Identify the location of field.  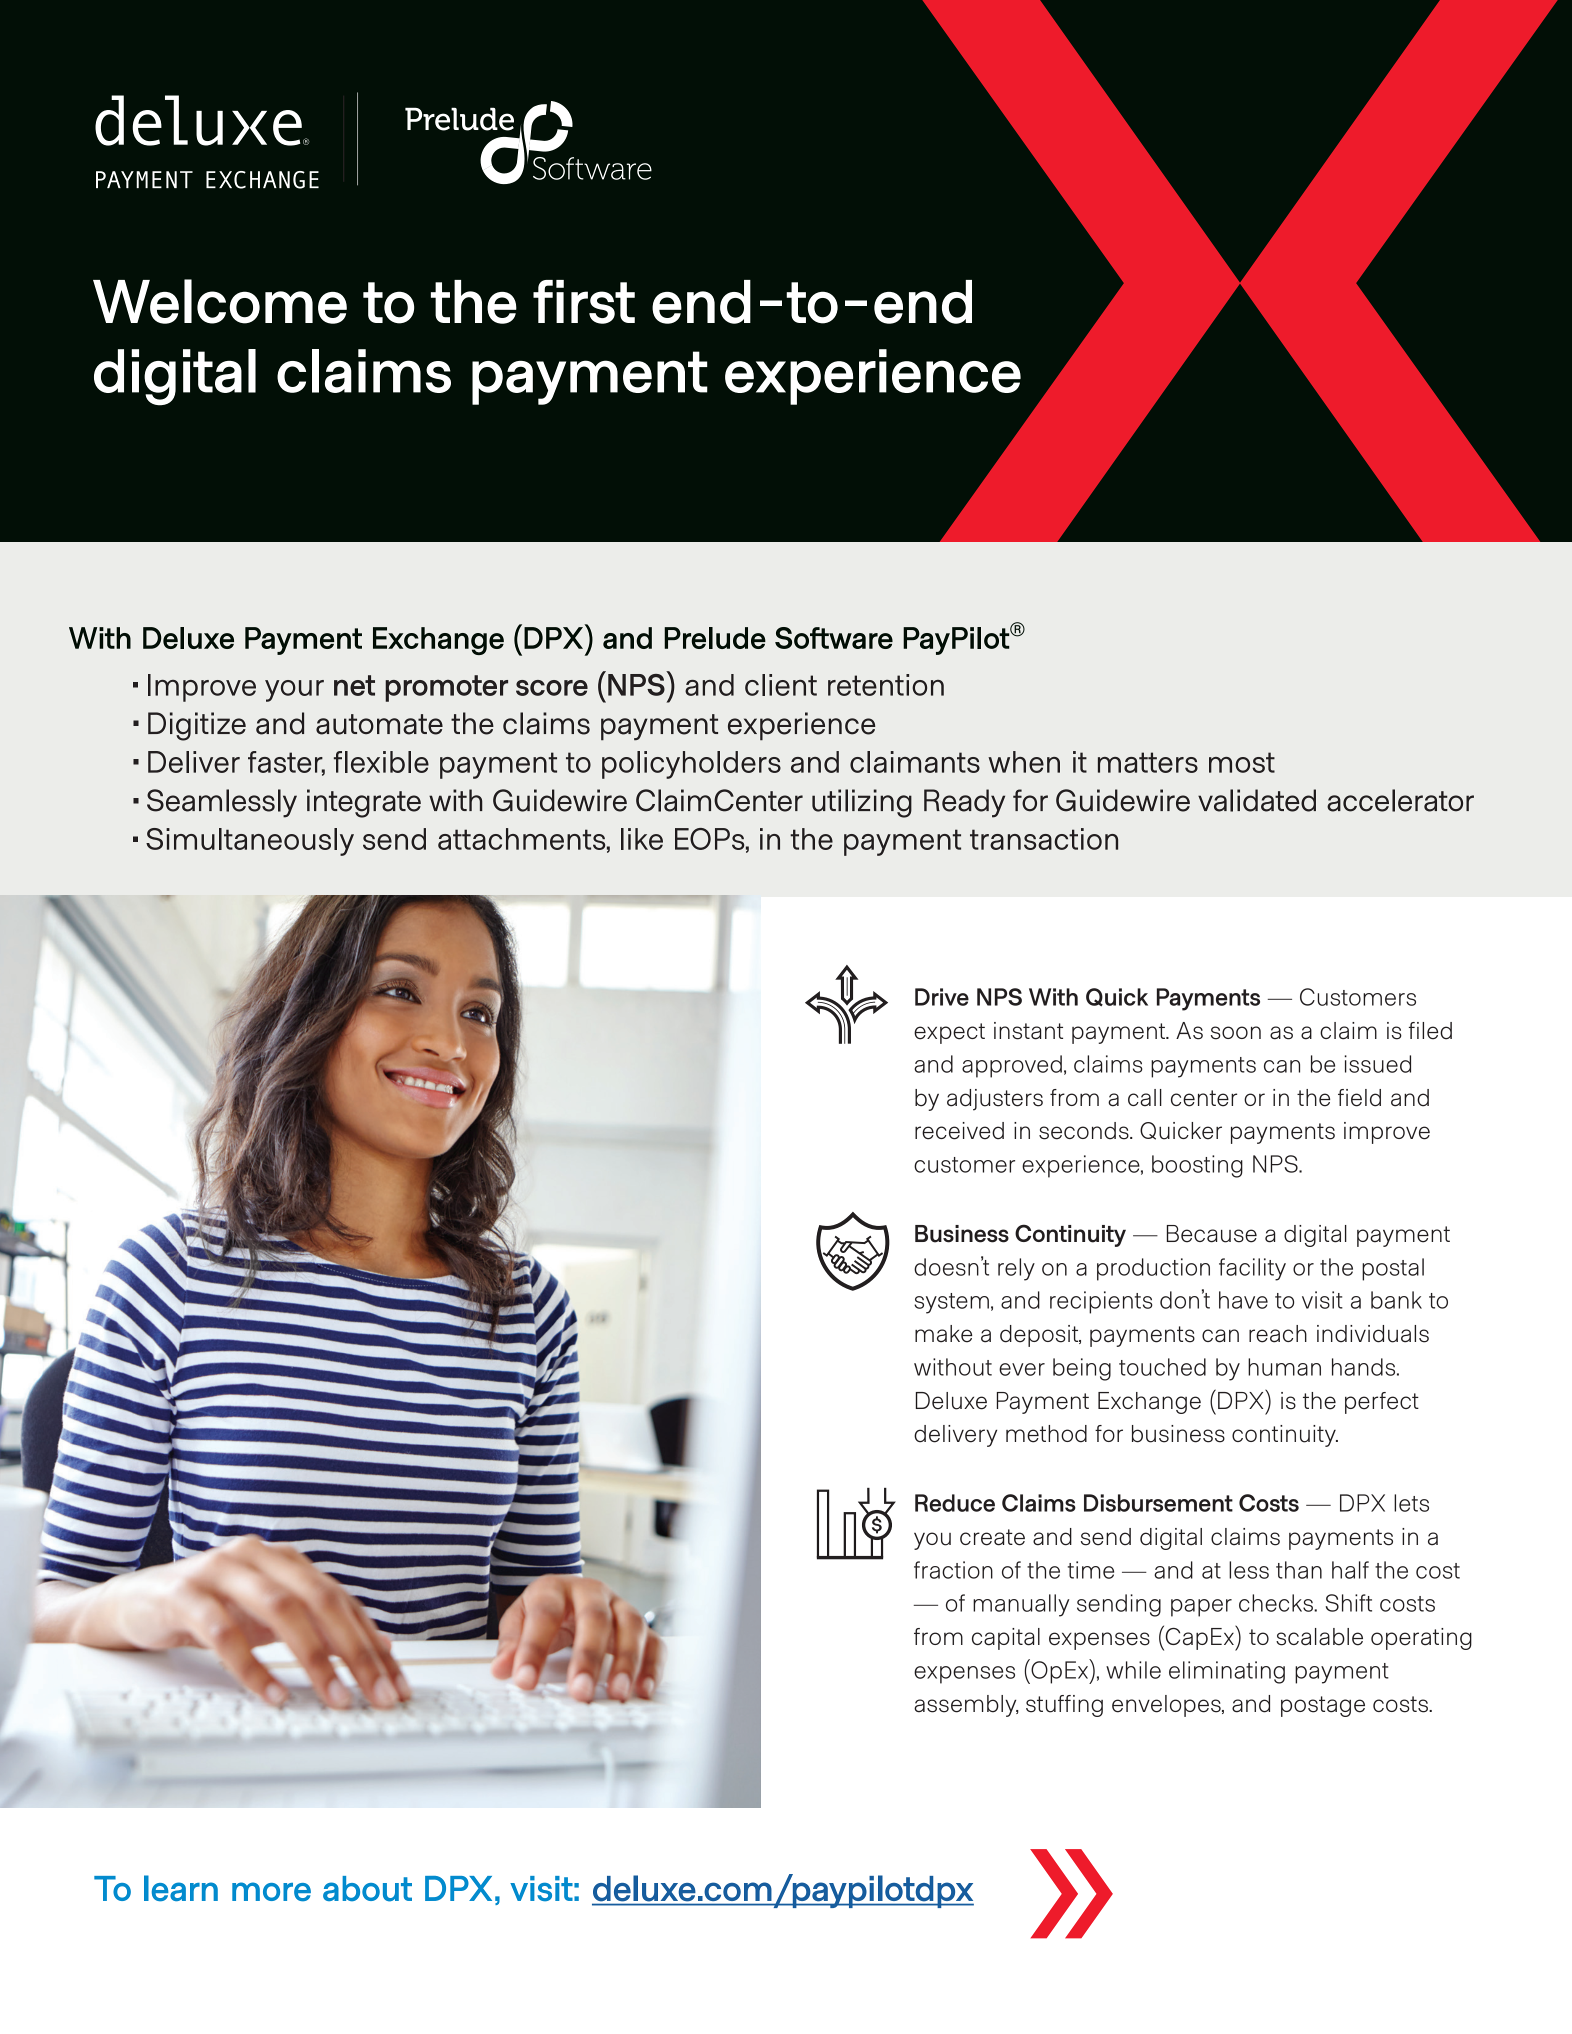
(1359, 1098).
